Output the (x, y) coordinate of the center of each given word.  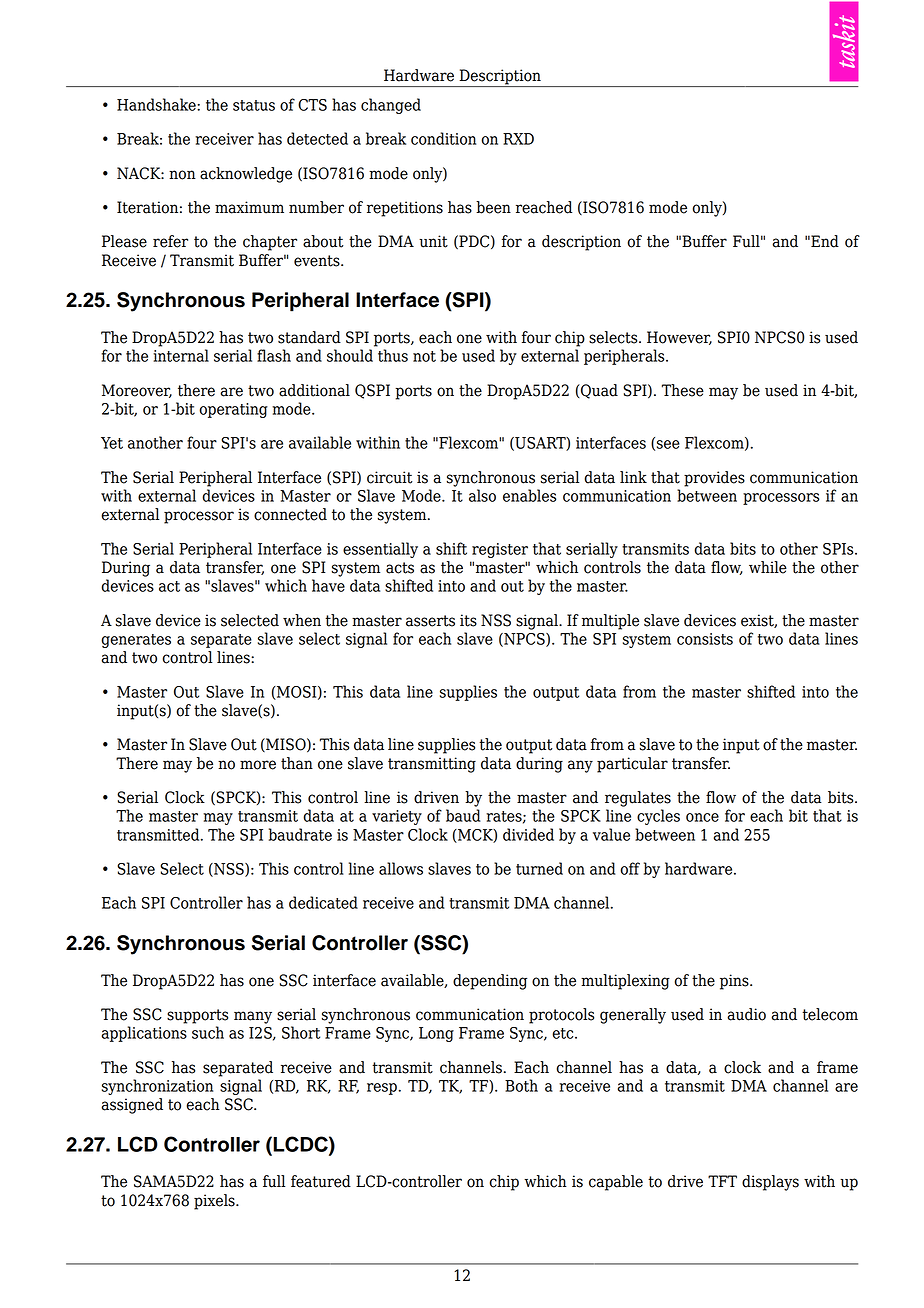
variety (397, 817)
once (702, 817)
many (253, 1017)
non (182, 175)
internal (181, 355)
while (768, 567)
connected (290, 514)
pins (735, 982)
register (500, 550)
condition (443, 138)
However (679, 338)
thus (393, 355)
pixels (215, 1202)
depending (490, 982)
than (297, 763)
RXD (518, 139)
